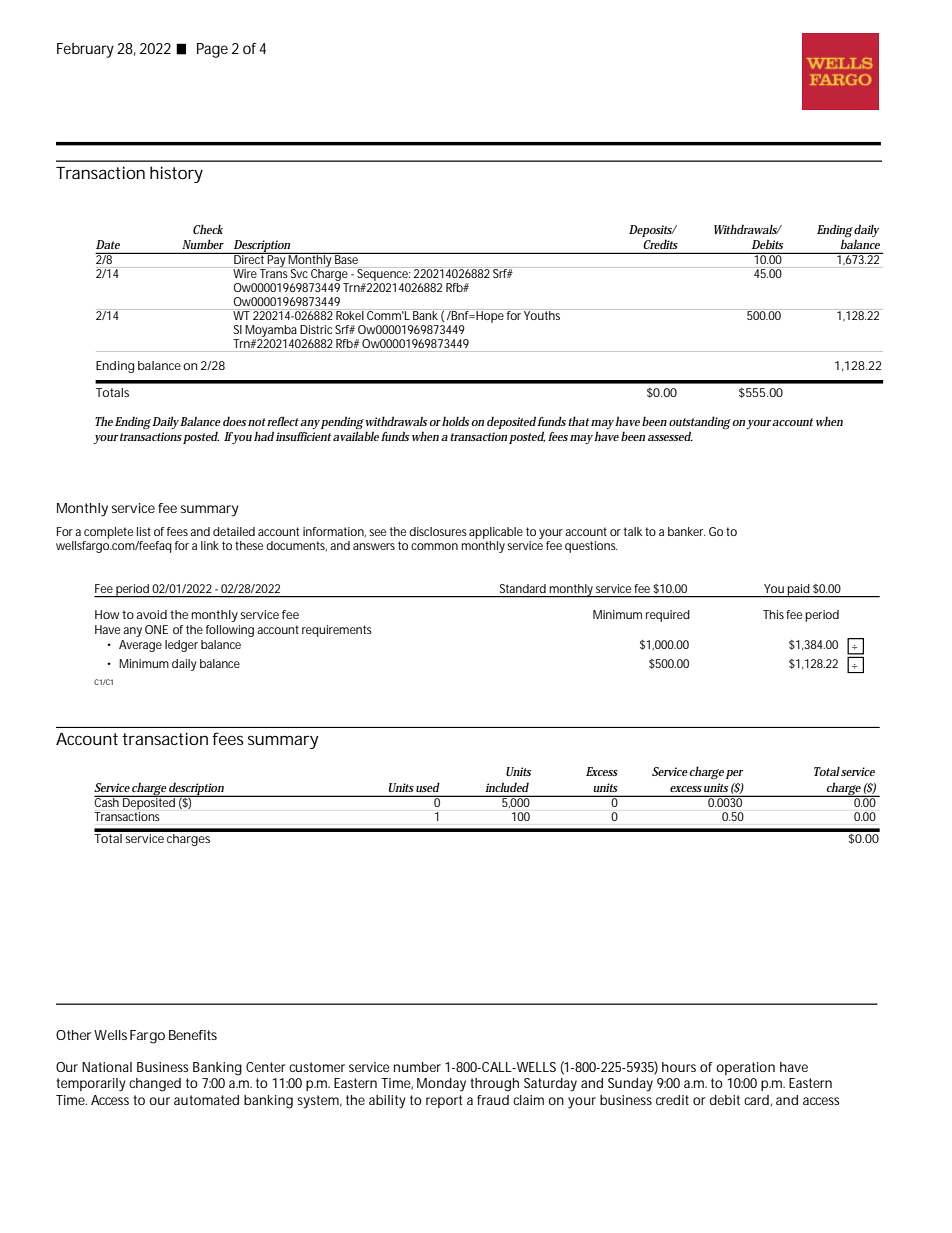  I want to click on Youths, so click(543, 314).
